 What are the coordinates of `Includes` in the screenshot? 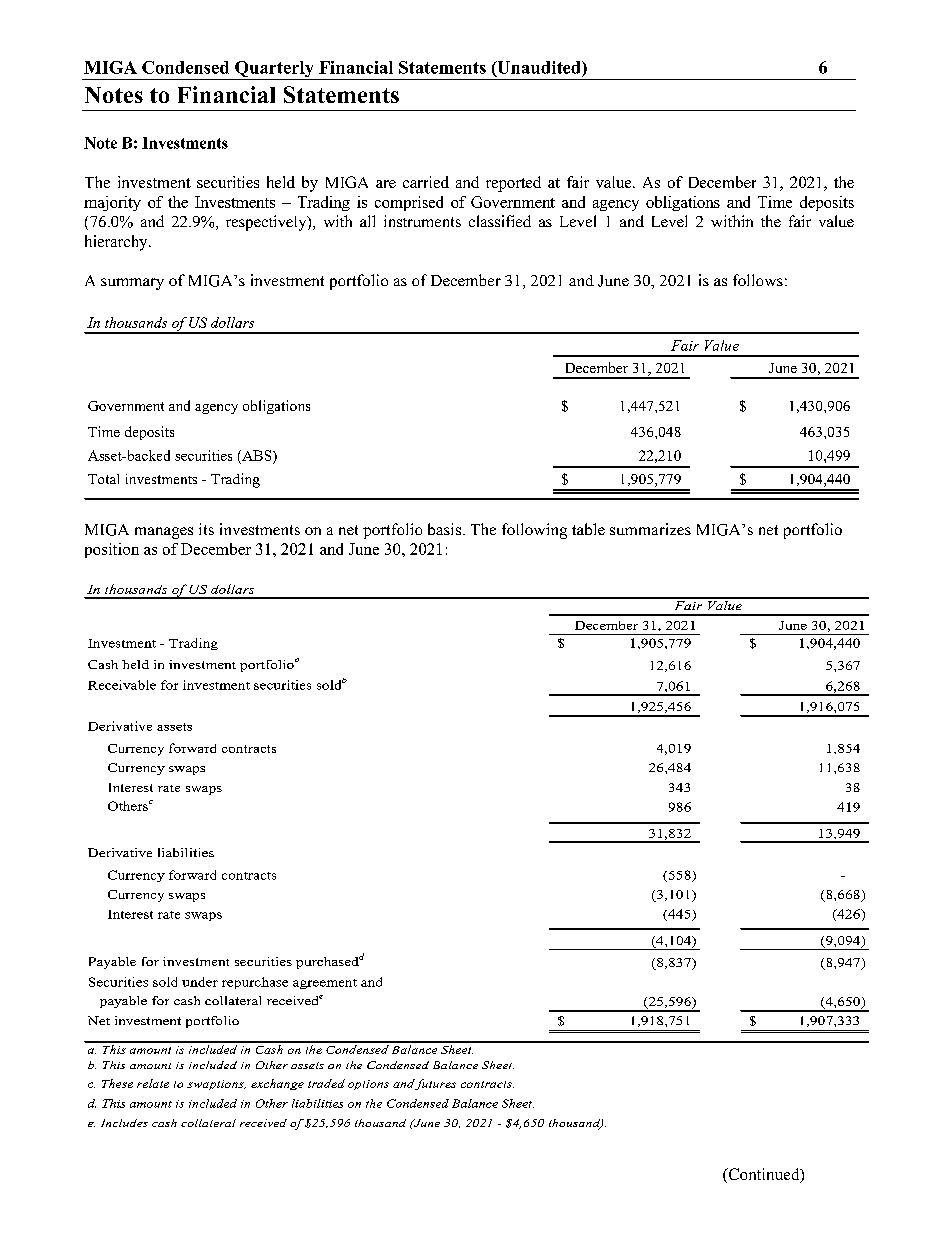 It's located at (124, 1123).
